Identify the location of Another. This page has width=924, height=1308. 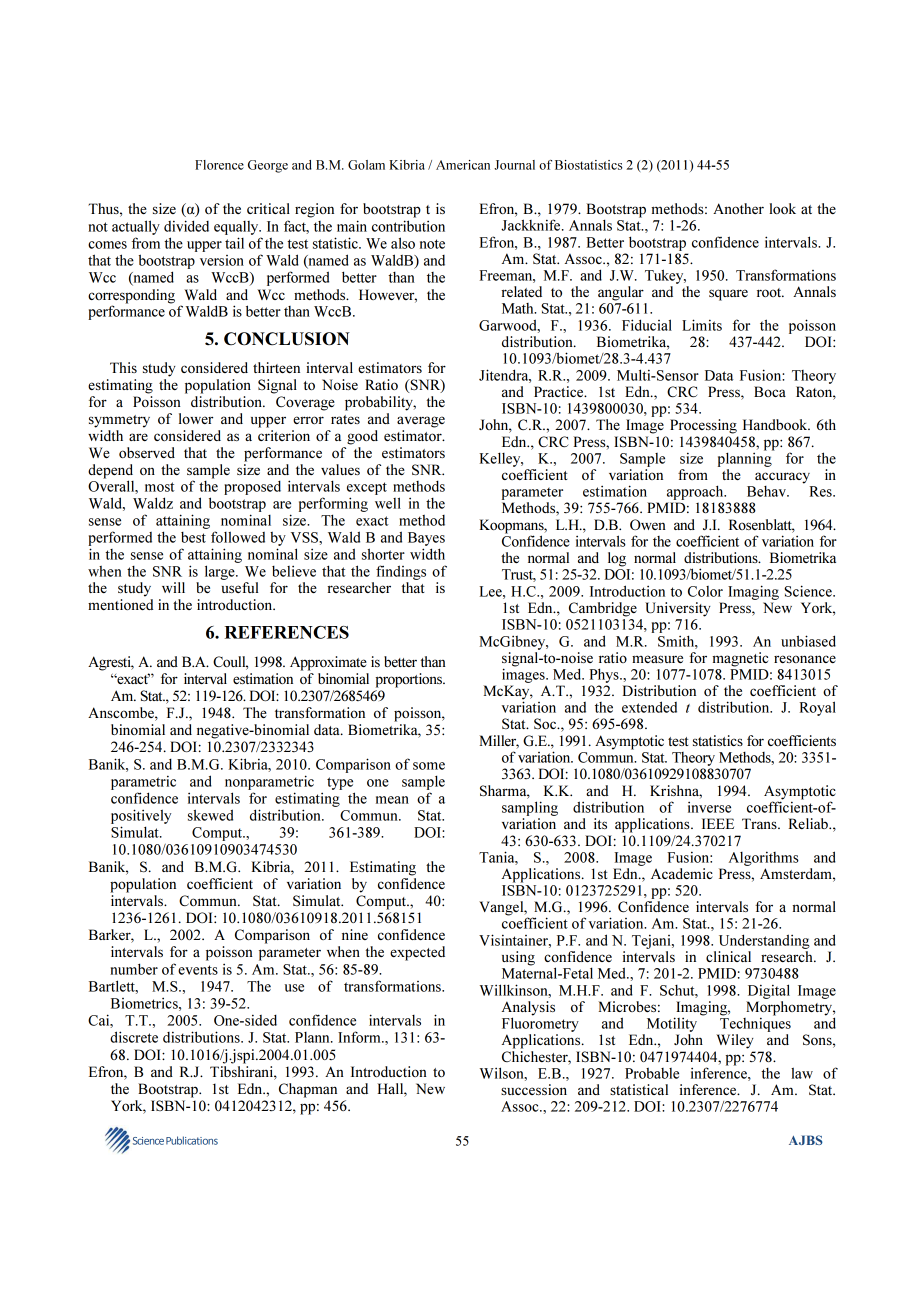
(738, 208).
